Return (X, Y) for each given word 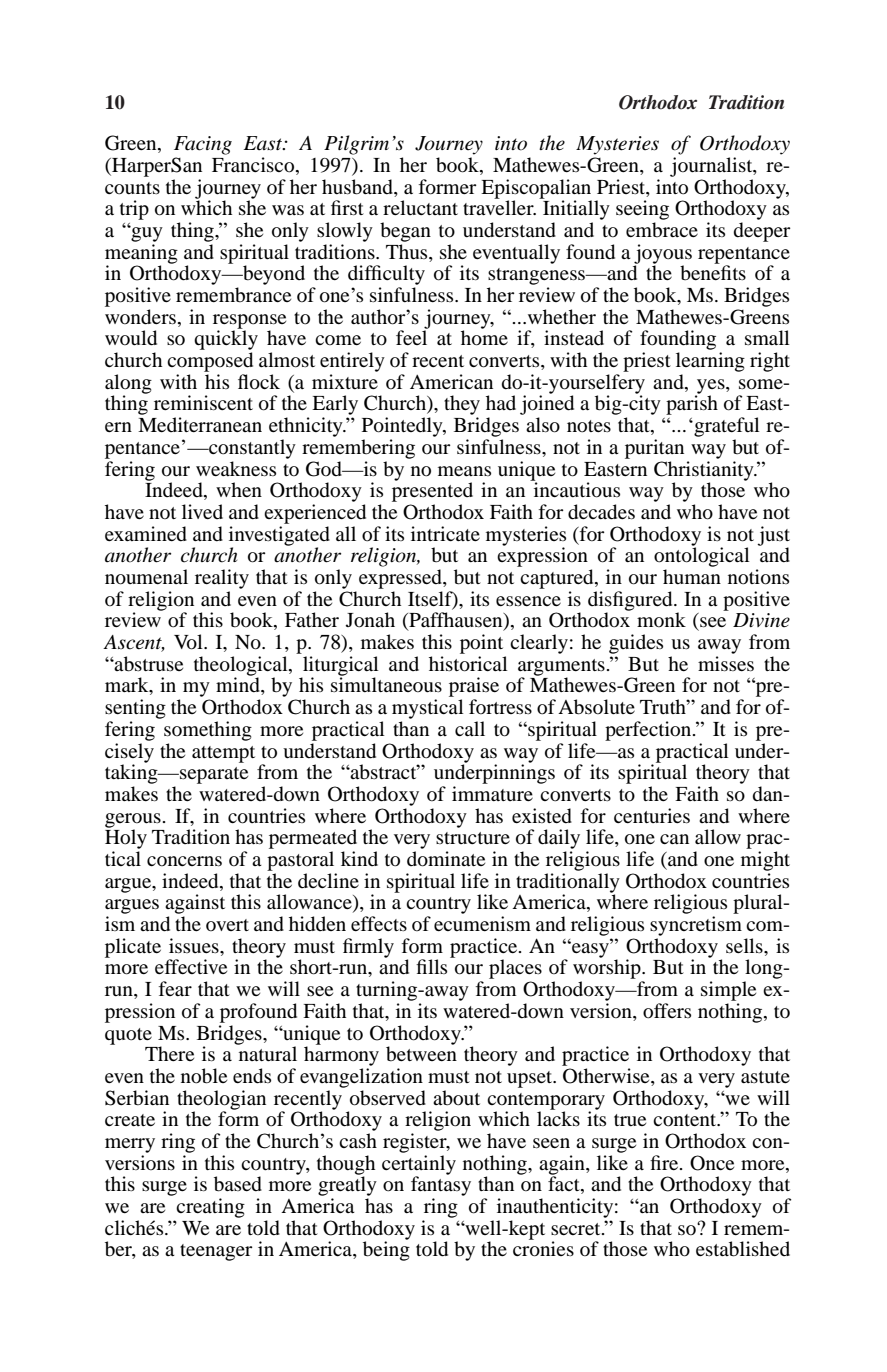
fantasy (441, 1185)
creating (210, 1208)
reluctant (420, 207)
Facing (203, 145)
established (743, 1249)
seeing (642, 210)
